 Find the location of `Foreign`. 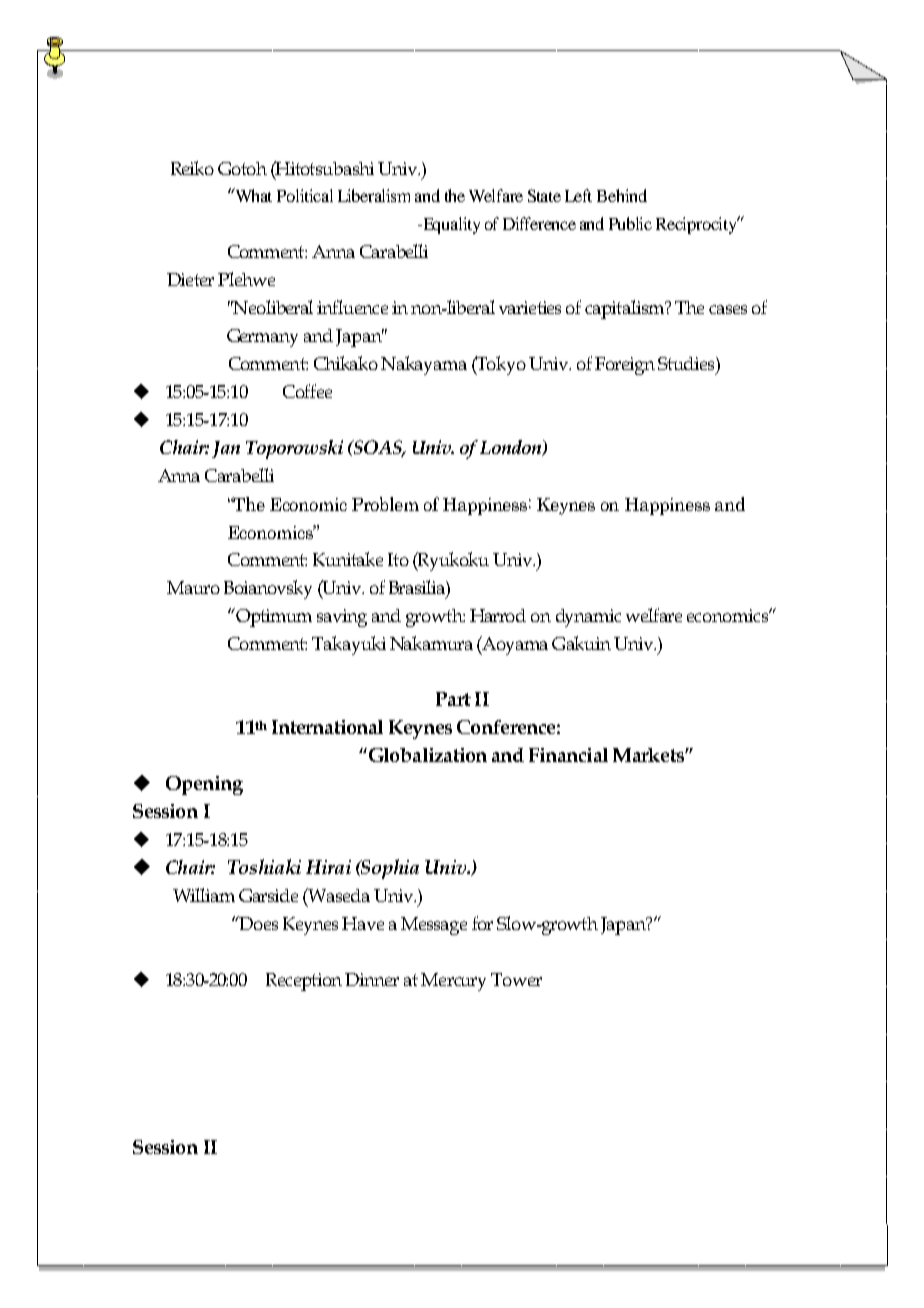

Foreign is located at coordinates (625, 366).
